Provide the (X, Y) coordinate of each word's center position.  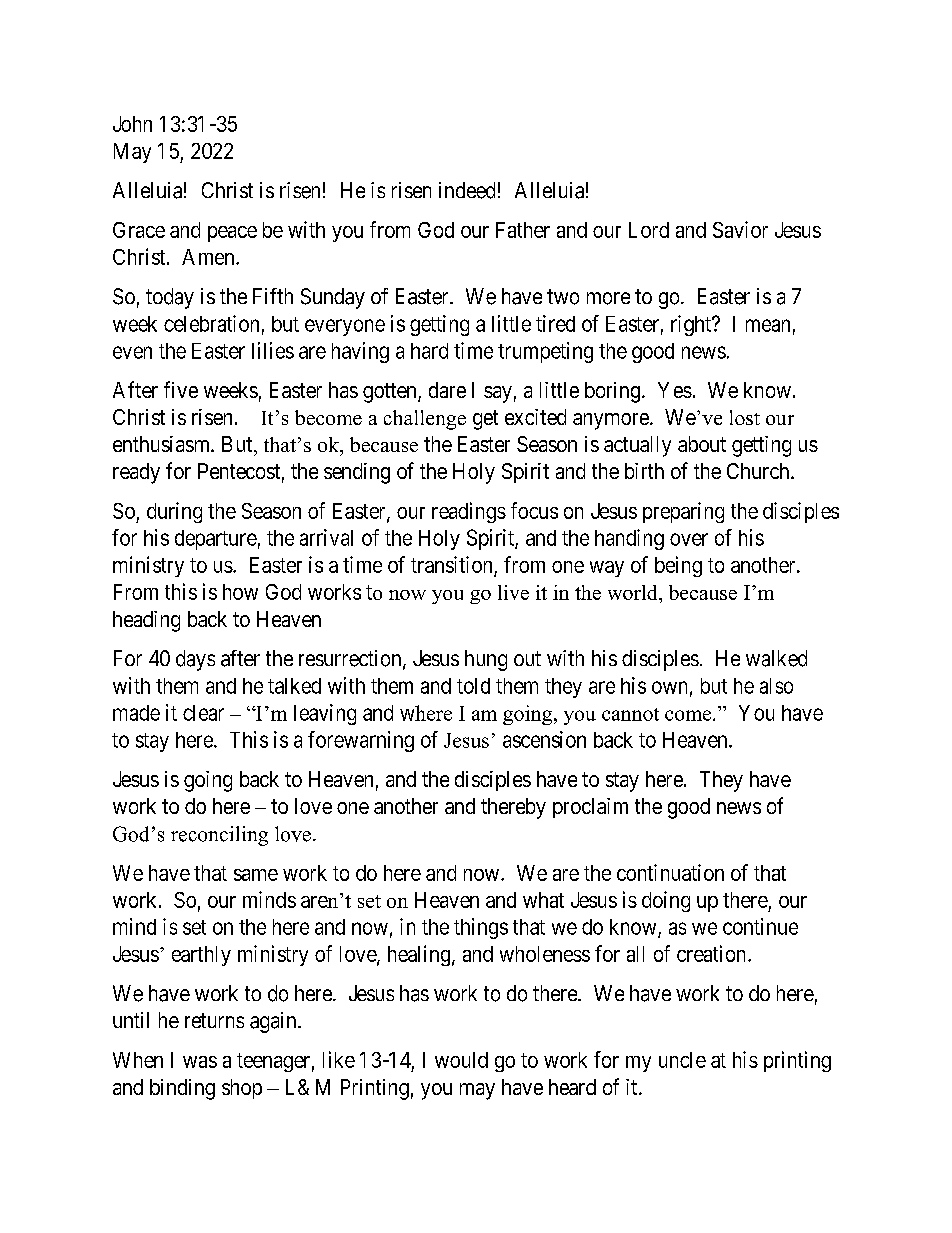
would (461, 1060)
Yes (675, 390)
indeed (467, 190)
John (132, 124)
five (181, 389)
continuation (670, 872)
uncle (682, 1060)
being (678, 566)
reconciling (219, 836)
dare (447, 390)
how (240, 592)
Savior (740, 229)
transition (451, 564)
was (200, 1062)
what (543, 900)
